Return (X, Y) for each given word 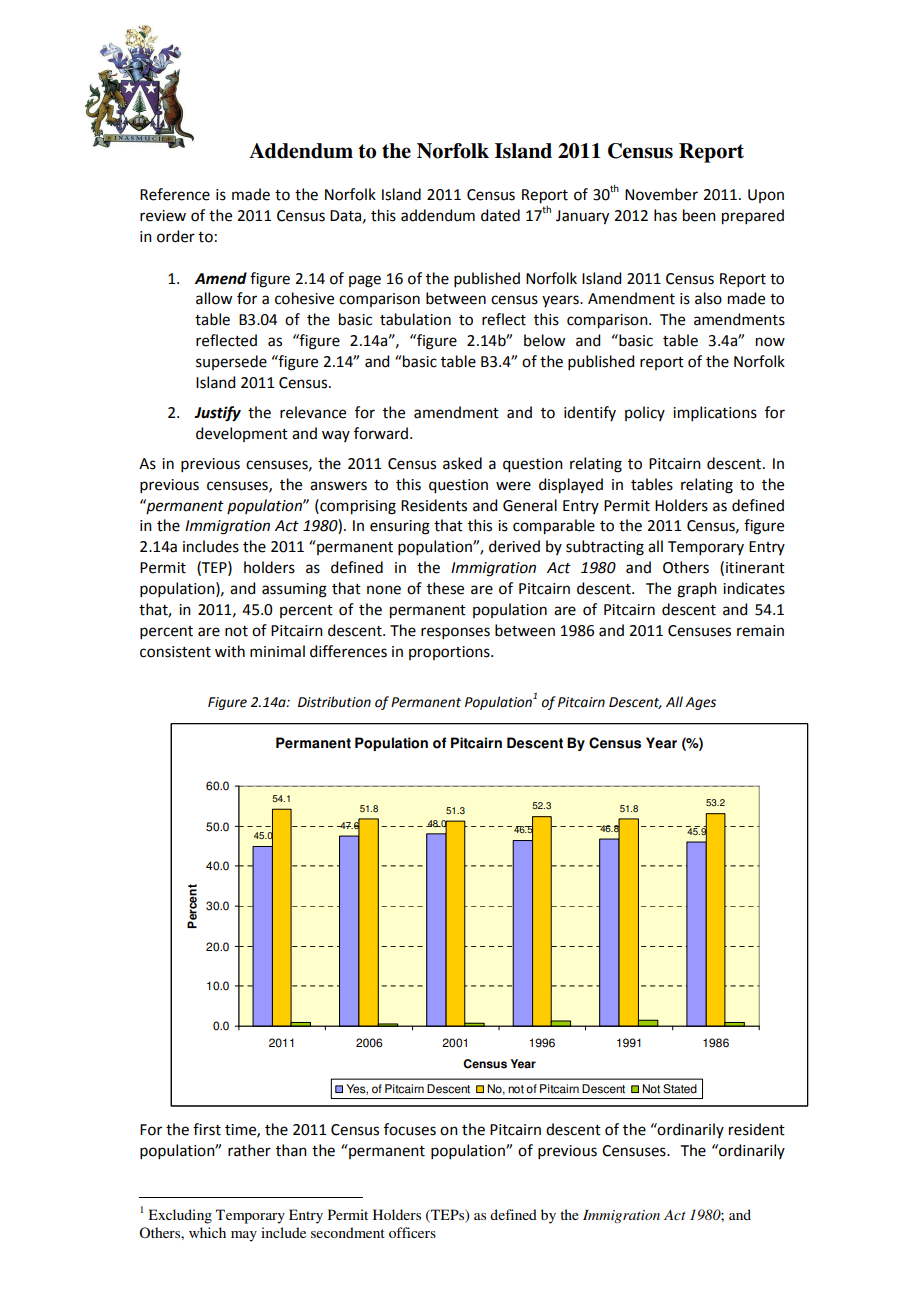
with (230, 651)
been (699, 215)
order (176, 236)
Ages (700, 703)
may (244, 1236)
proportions (450, 653)
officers (412, 1232)
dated (500, 215)
